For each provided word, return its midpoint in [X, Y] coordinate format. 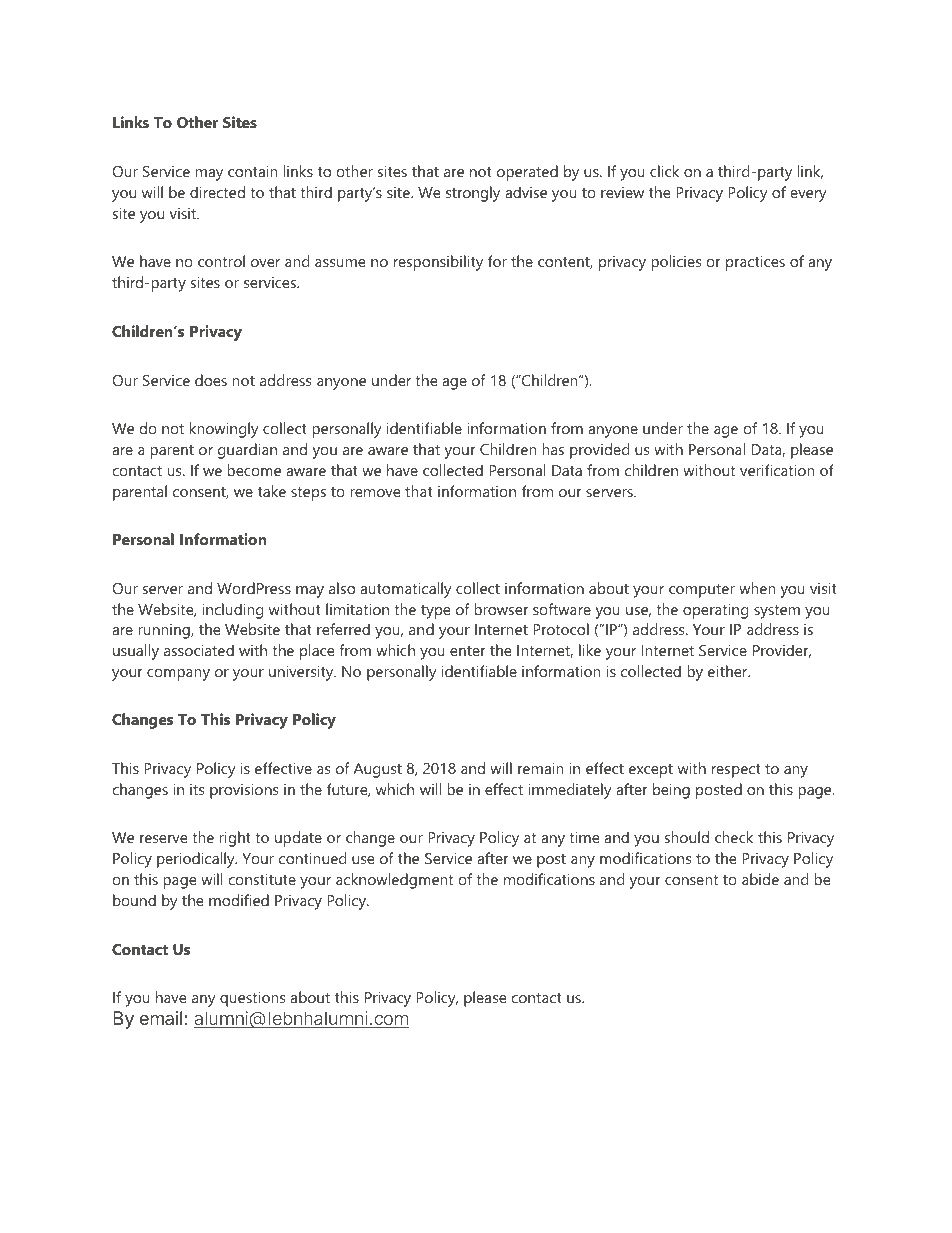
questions [252, 999]
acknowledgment [394, 881]
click [664, 171]
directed [217, 192]
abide [760, 879]
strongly [473, 194]
